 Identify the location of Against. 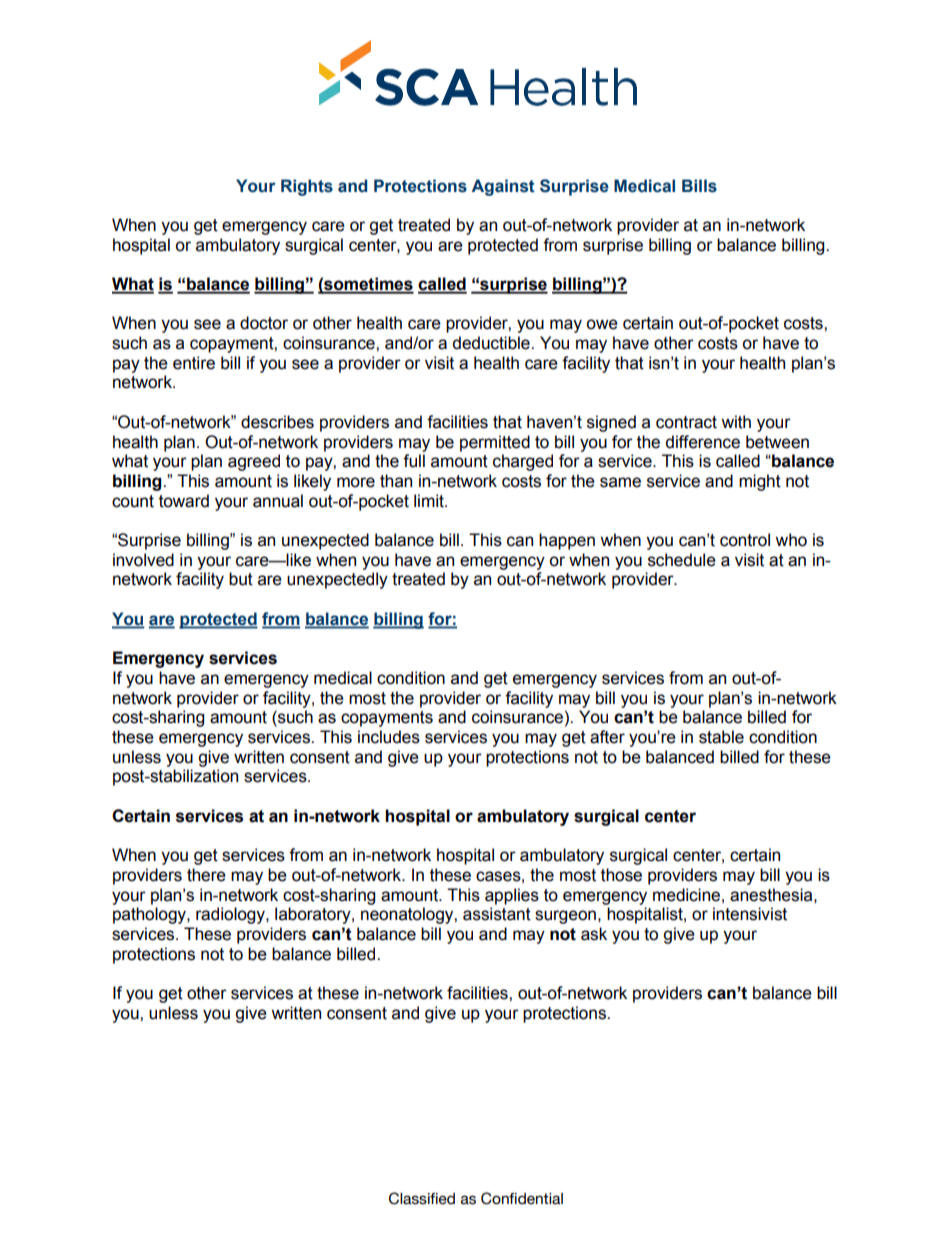
(503, 187).
